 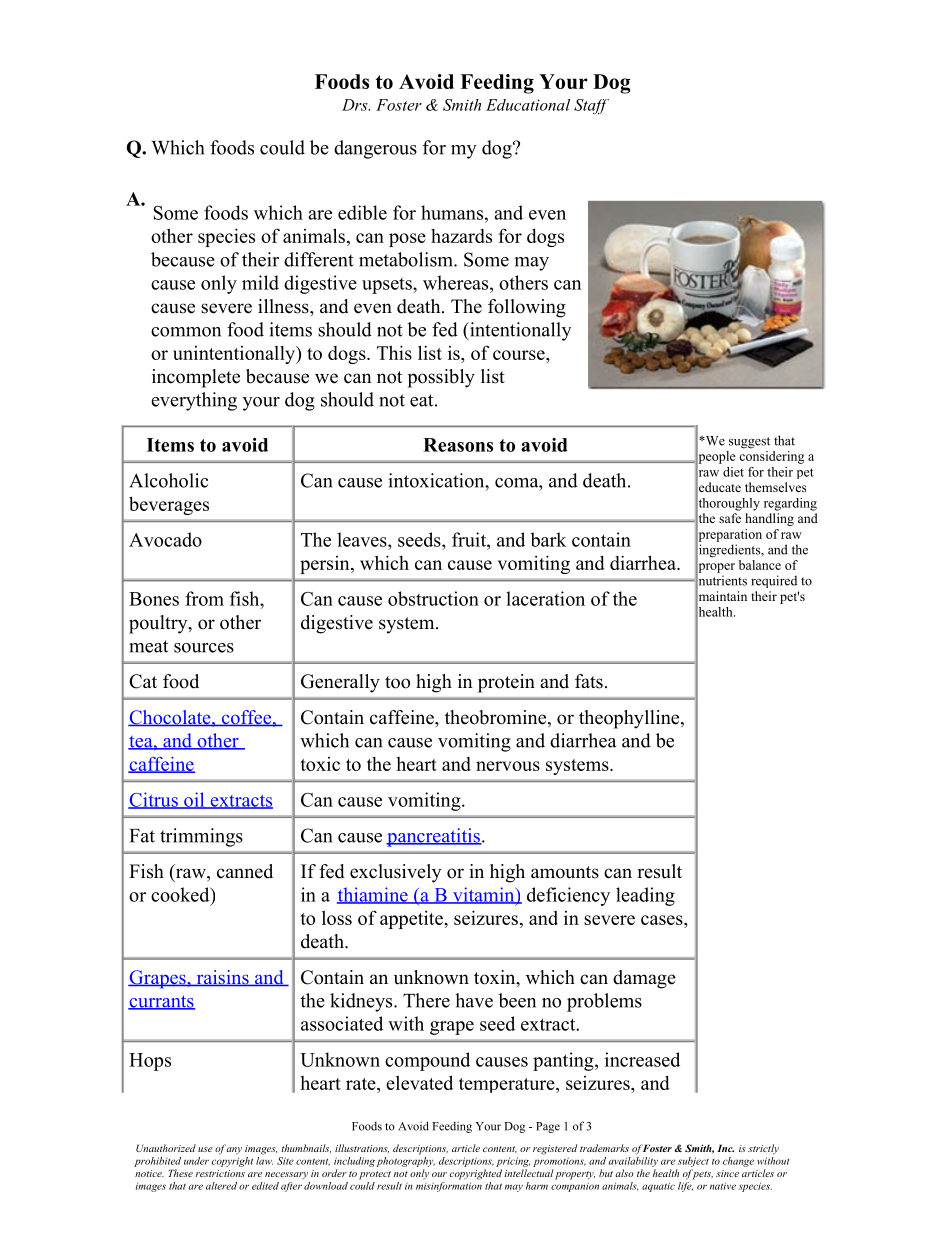 I want to click on pancreatitis, so click(x=434, y=837).
